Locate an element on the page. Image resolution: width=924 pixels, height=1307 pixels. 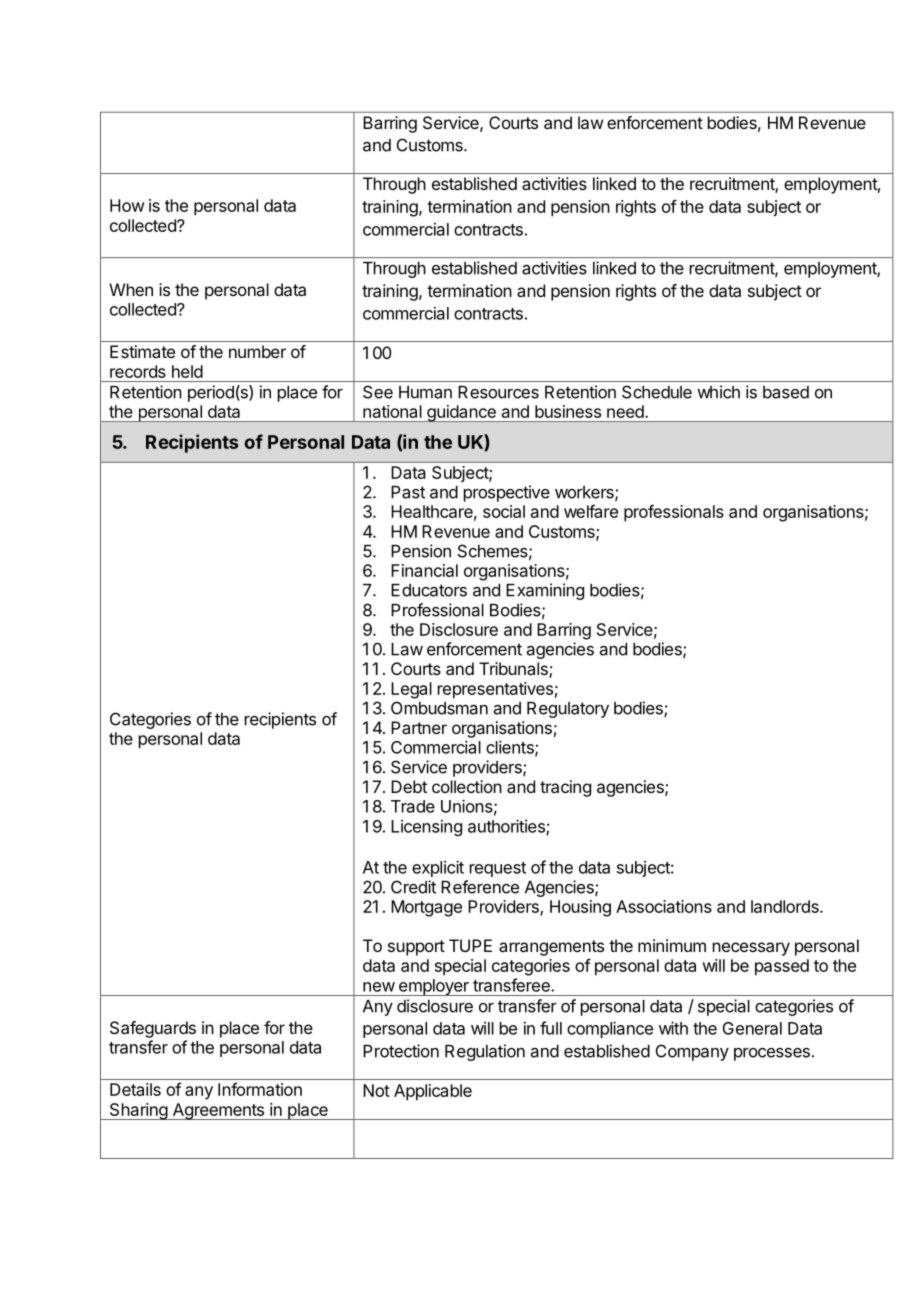
Debt is located at coordinates (409, 786).
